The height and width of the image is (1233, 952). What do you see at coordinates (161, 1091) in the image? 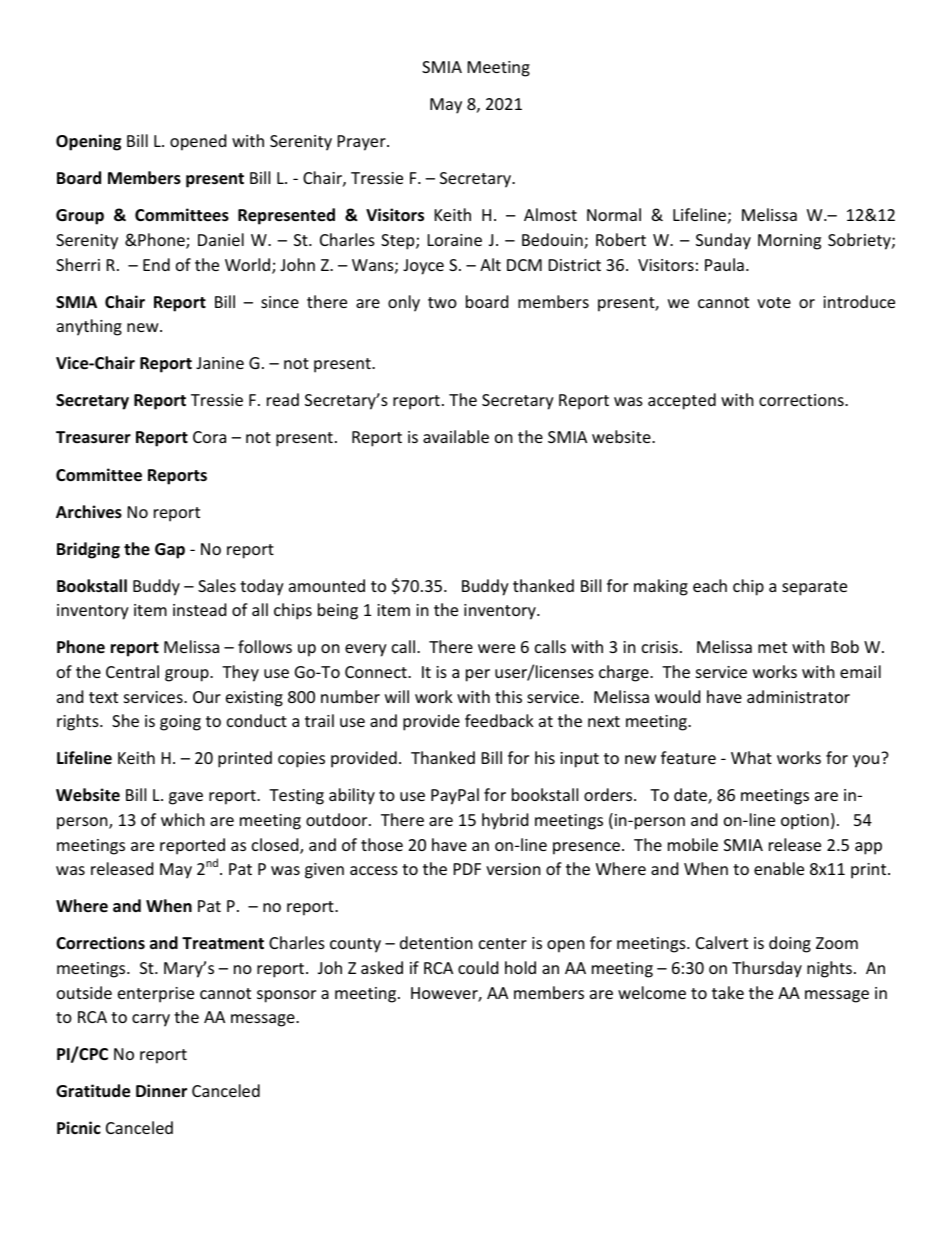
I see `Dinner` at bounding box center [161, 1091].
